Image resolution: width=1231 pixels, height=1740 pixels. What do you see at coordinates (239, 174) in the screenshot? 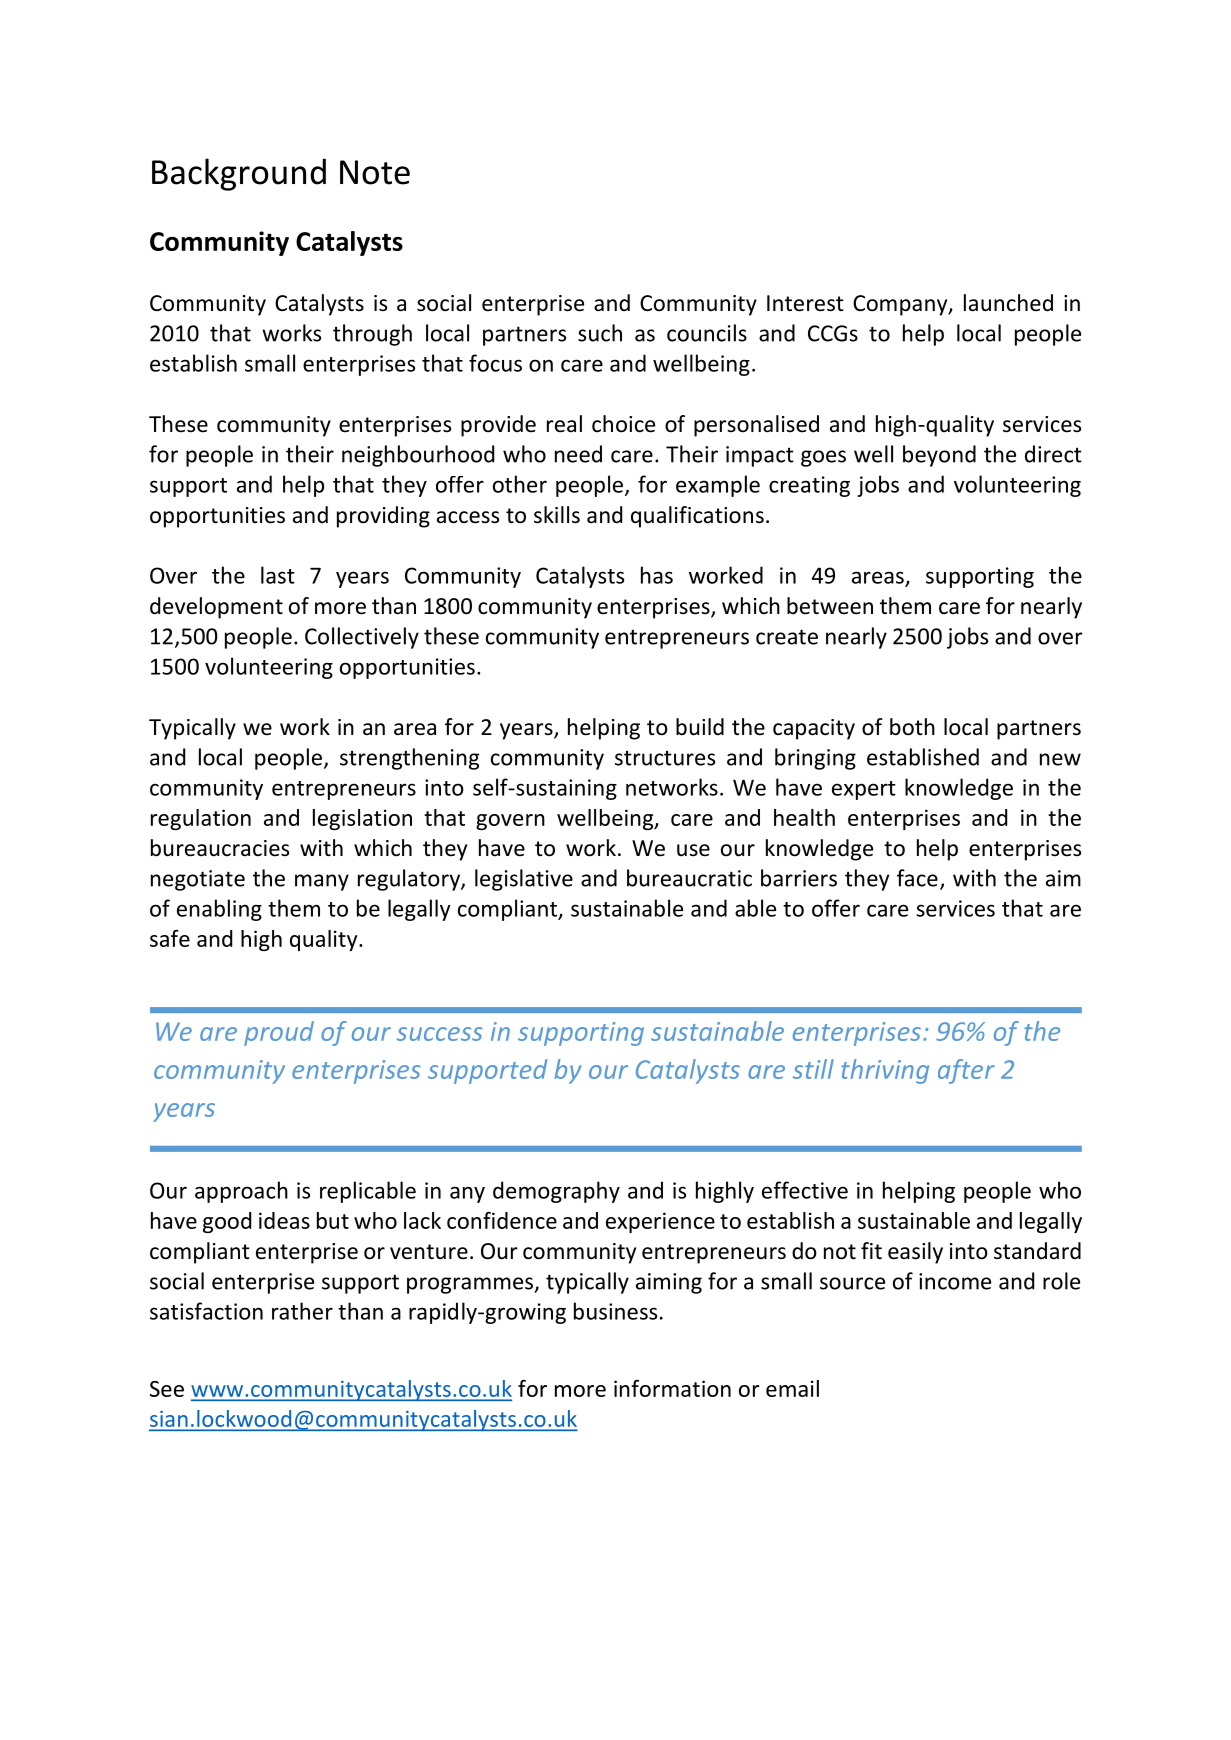
I see `Background` at bounding box center [239, 174].
